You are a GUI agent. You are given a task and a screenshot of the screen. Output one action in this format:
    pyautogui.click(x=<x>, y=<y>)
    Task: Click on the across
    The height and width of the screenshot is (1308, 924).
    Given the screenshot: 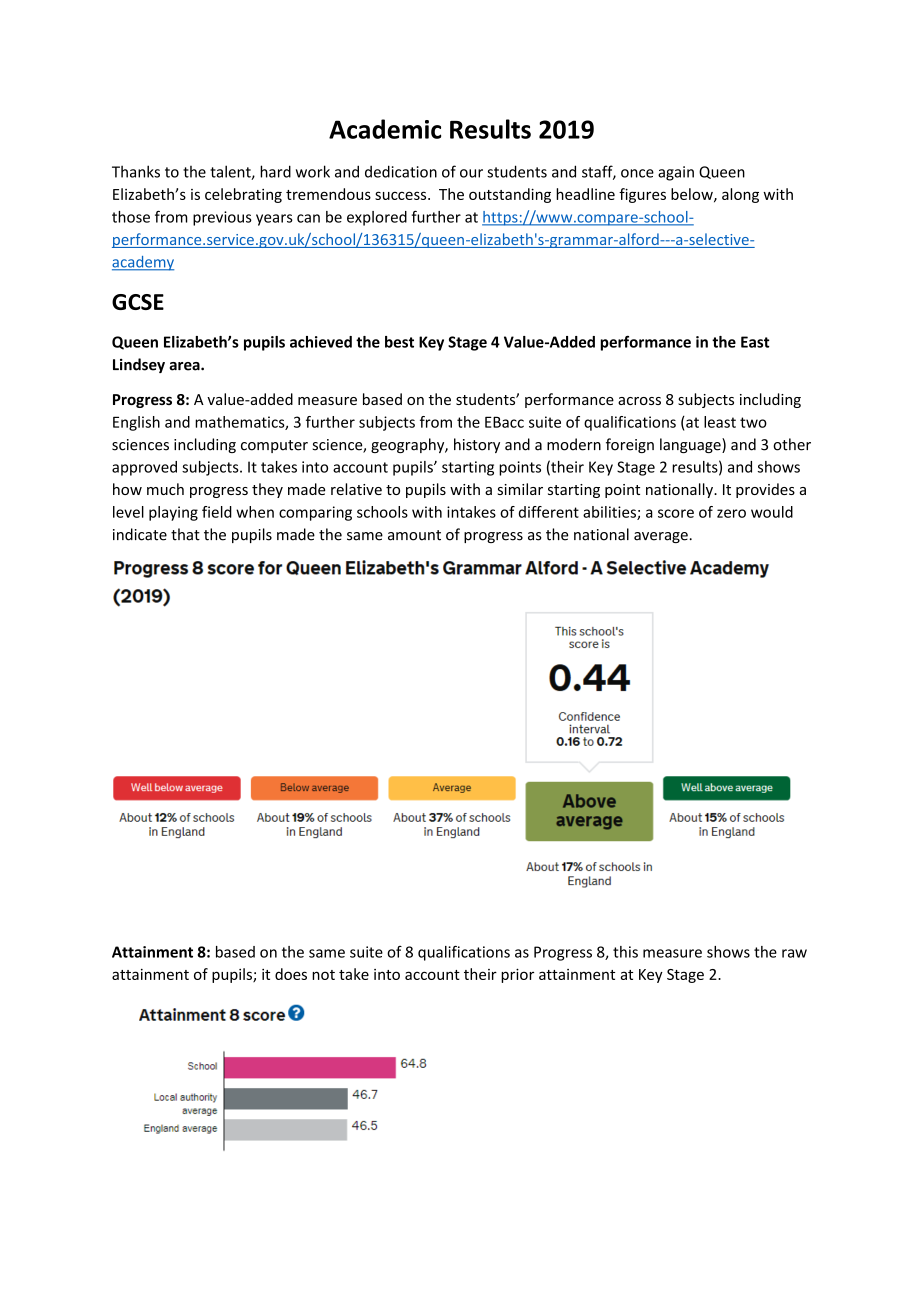 What is the action you would take?
    pyautogui.click(x=639, y=401)
